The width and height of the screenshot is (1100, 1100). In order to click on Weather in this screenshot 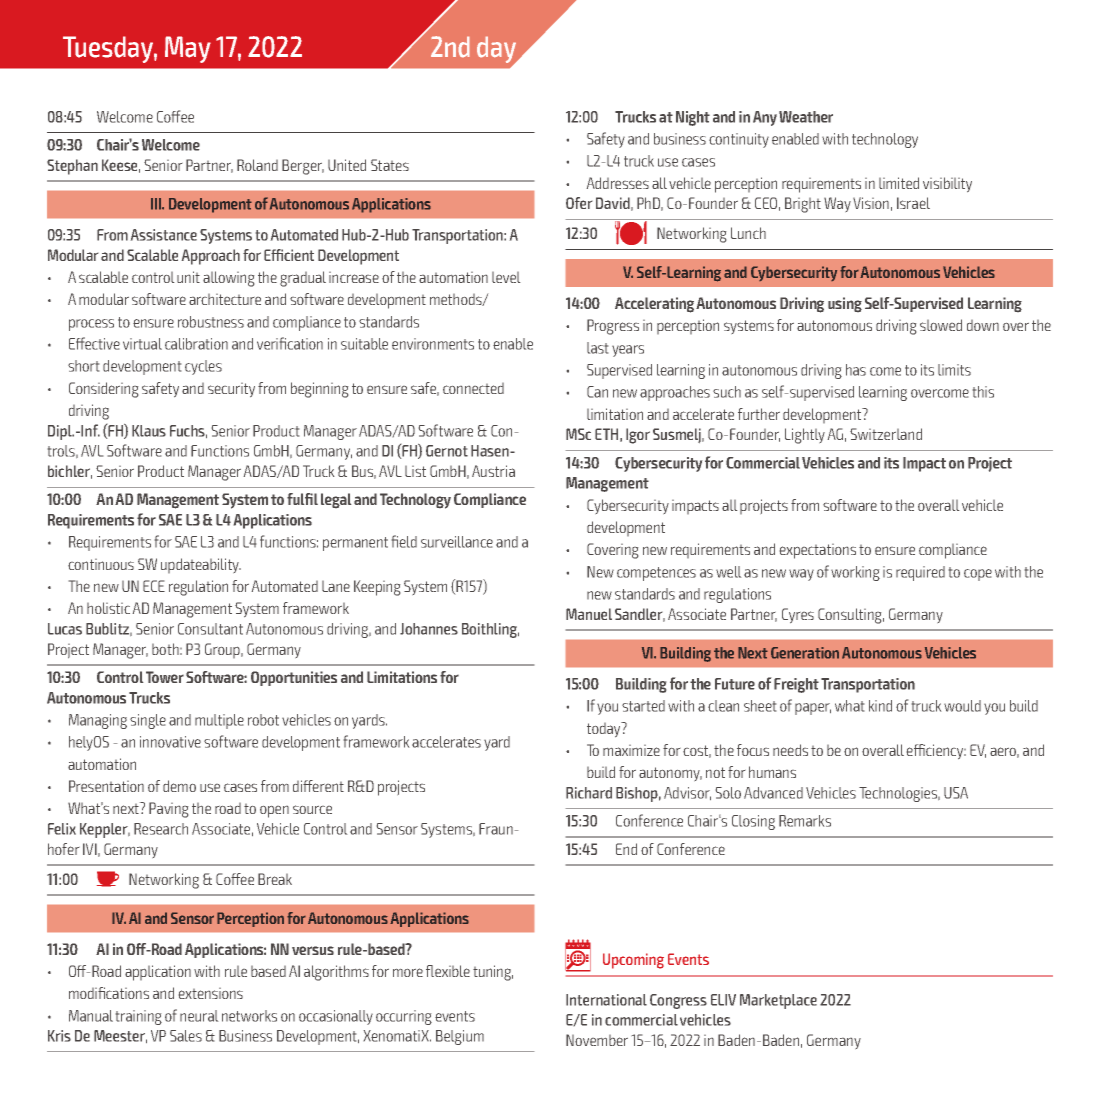, I will do `click(806, 117)`.
